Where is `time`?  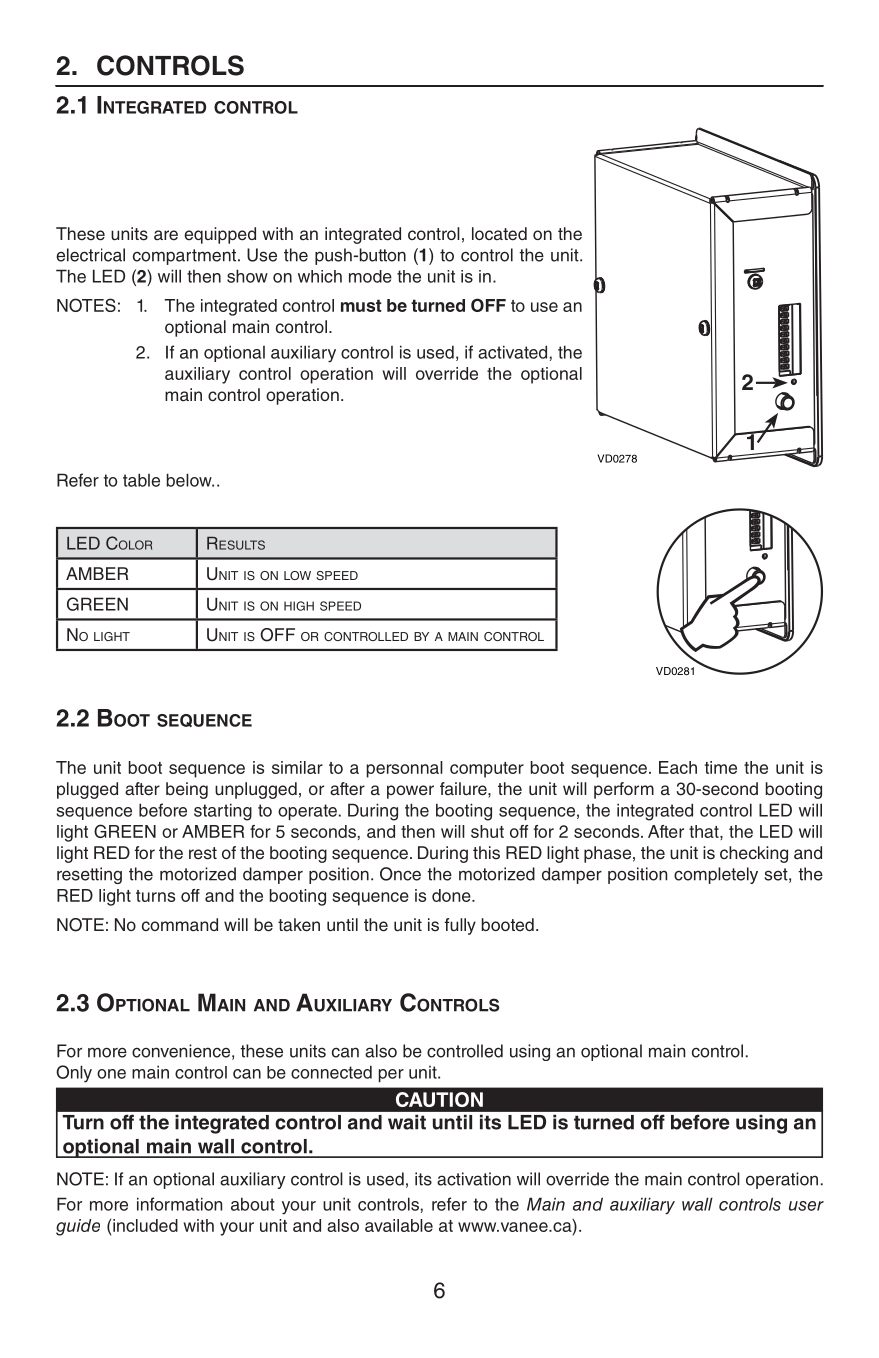 time is located at coordinates (721, 767).
